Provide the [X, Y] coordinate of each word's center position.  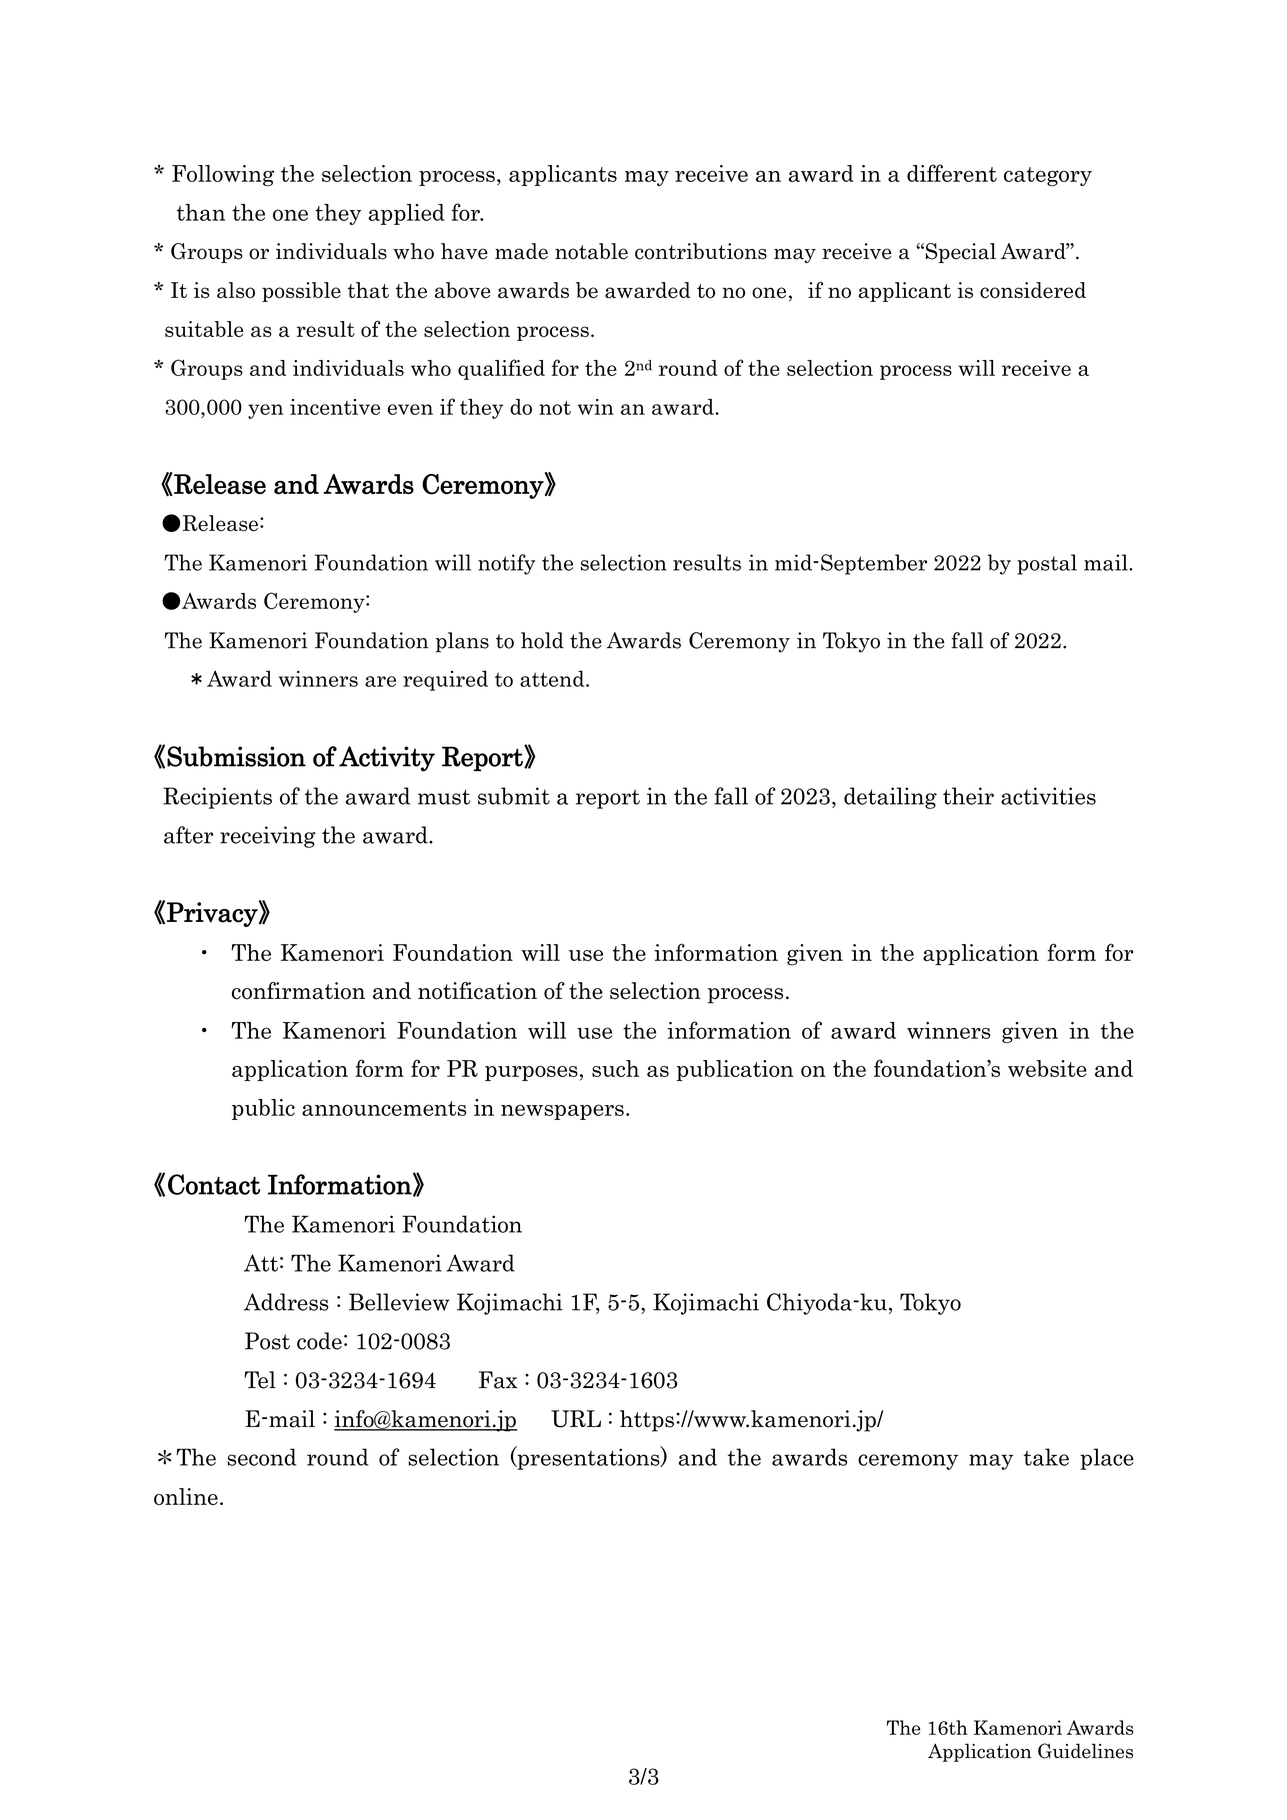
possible [301, 292]
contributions [701, 251]
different [952, 173]
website [1047, 1068]
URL [576, 1419]
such [615, 1068]
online [186, 1496]
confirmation [298, 991]
